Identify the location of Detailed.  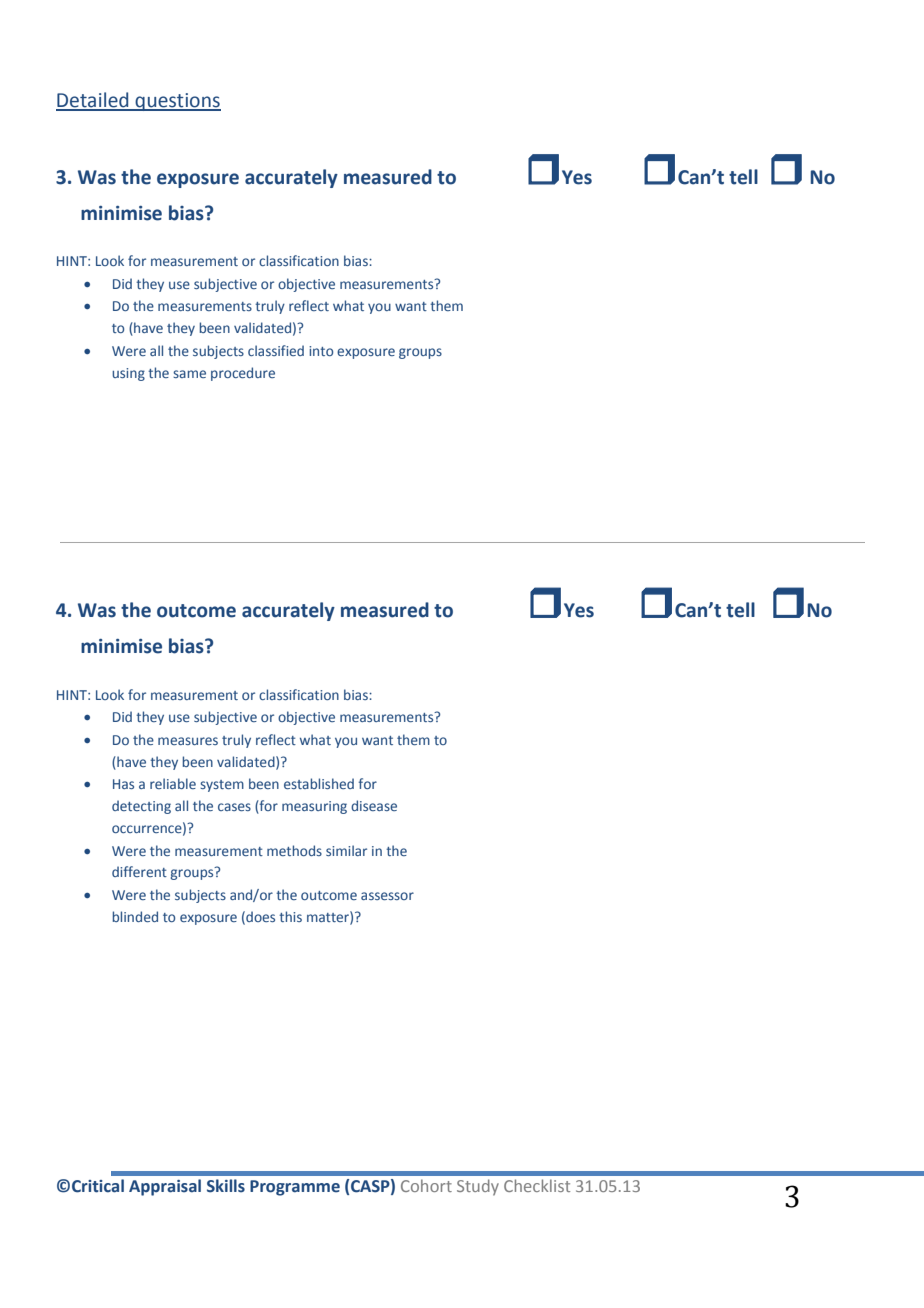
(93, 101).
